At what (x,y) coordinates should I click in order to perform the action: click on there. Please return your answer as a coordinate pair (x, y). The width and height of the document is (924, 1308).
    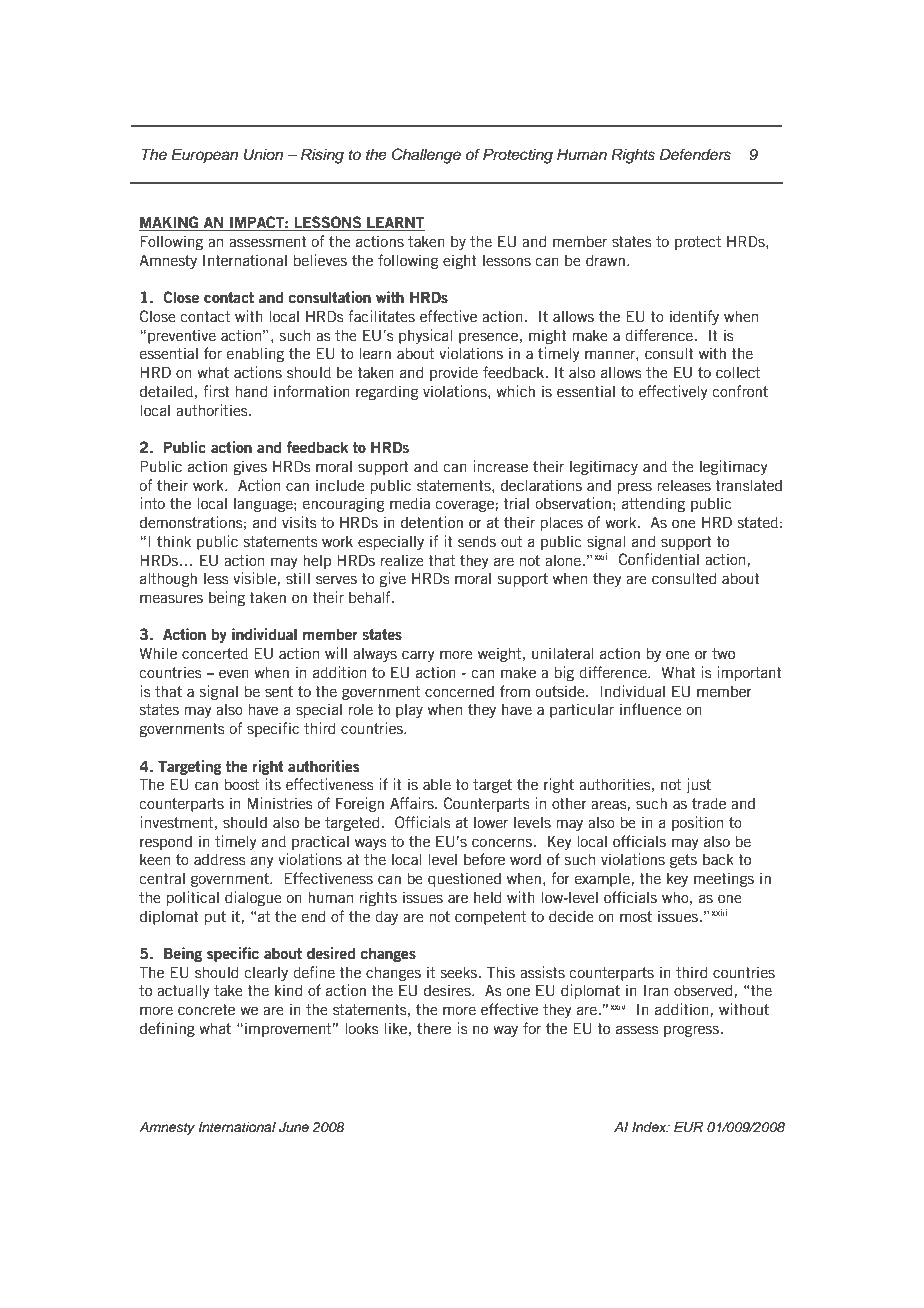
    Looking at the image, I should click on (434, 1029).
